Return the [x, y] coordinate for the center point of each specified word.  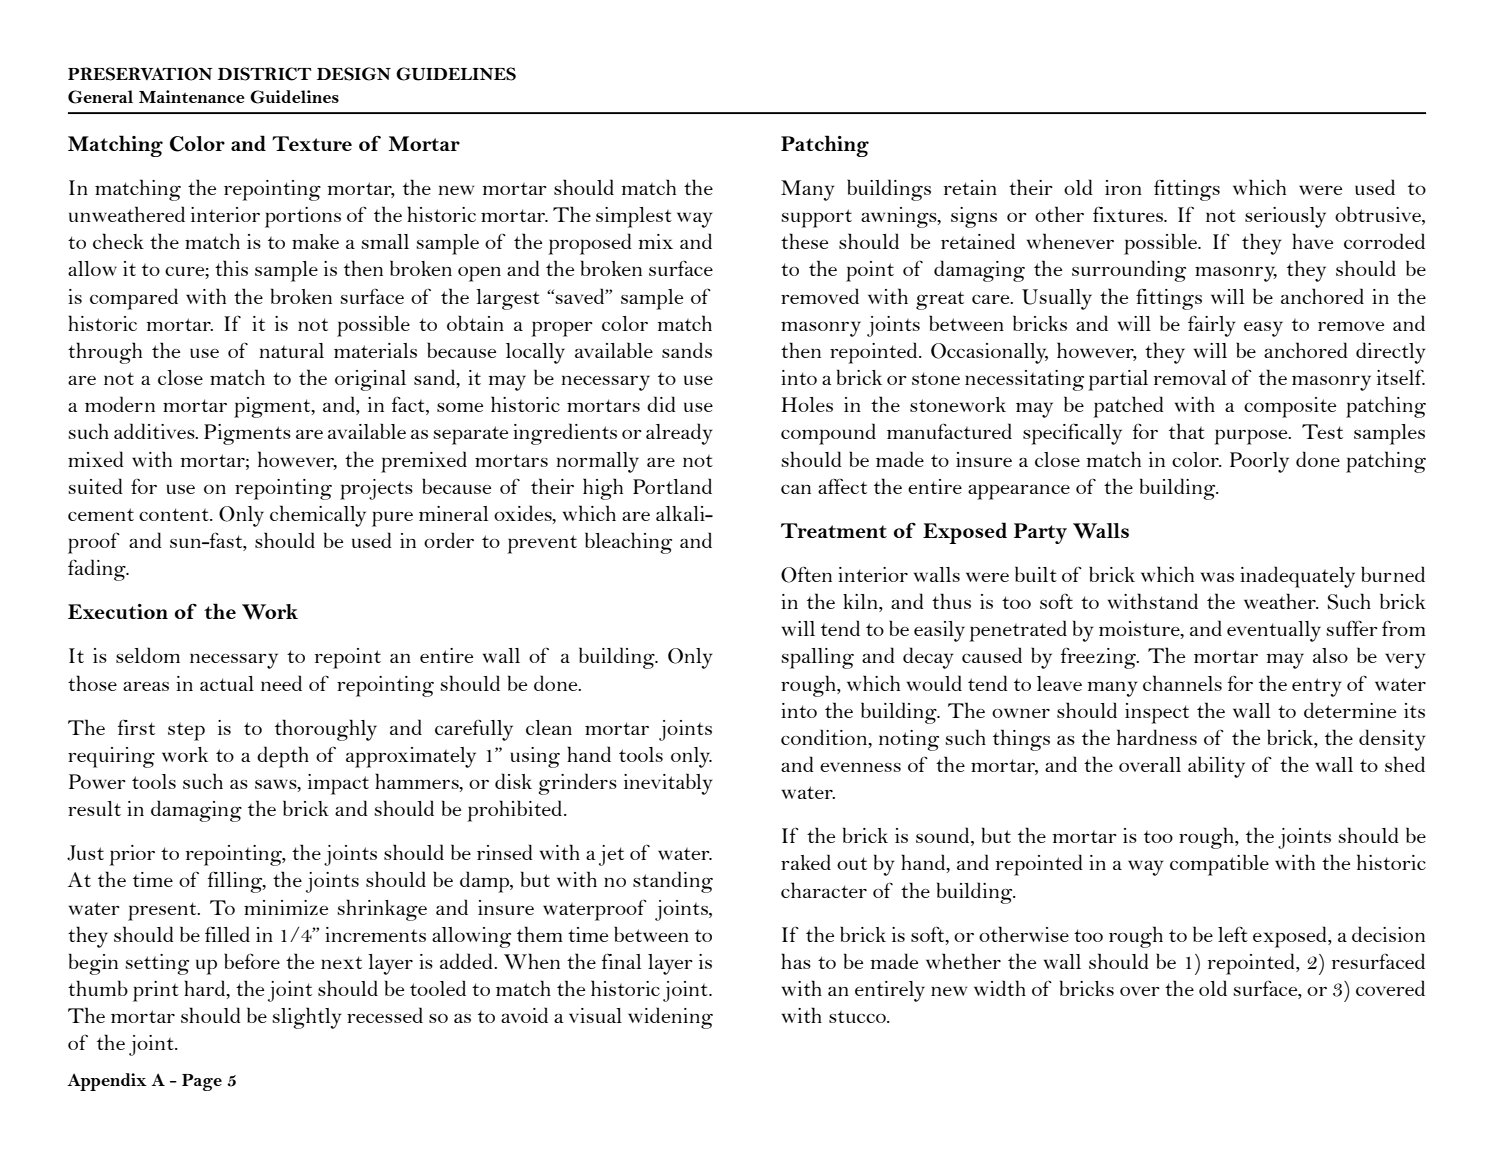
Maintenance [192, 96]
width [1000, 988]
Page [202, 1082]
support [816, 218]
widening [670, 1018]
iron [1123, 187]
